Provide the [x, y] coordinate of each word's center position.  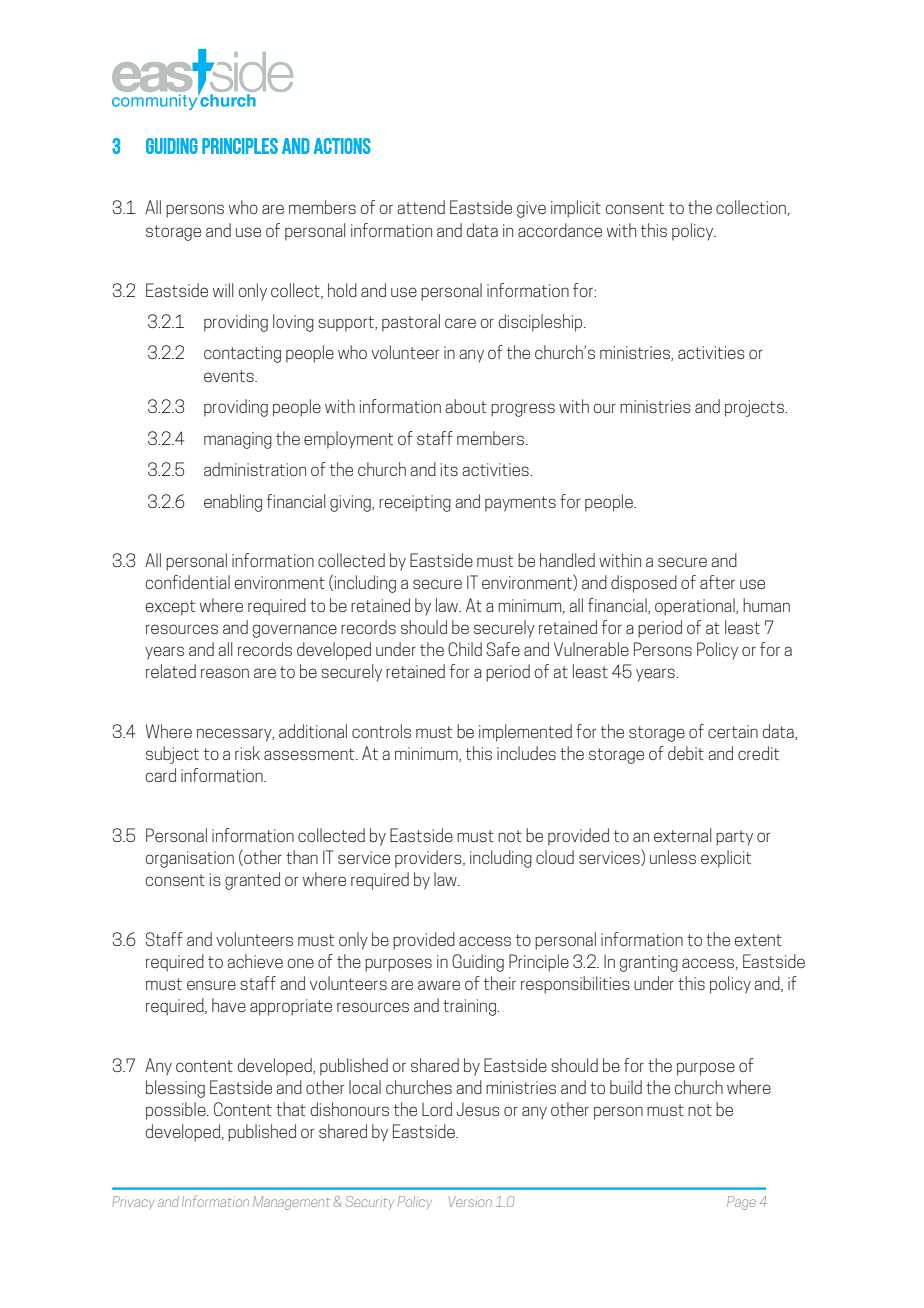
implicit [576, 209]
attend [421, 207]
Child [465, 649]
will [223, 290]
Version [470, 1201]
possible [177, 1111]
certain [733, 731]
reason [225, 673]
